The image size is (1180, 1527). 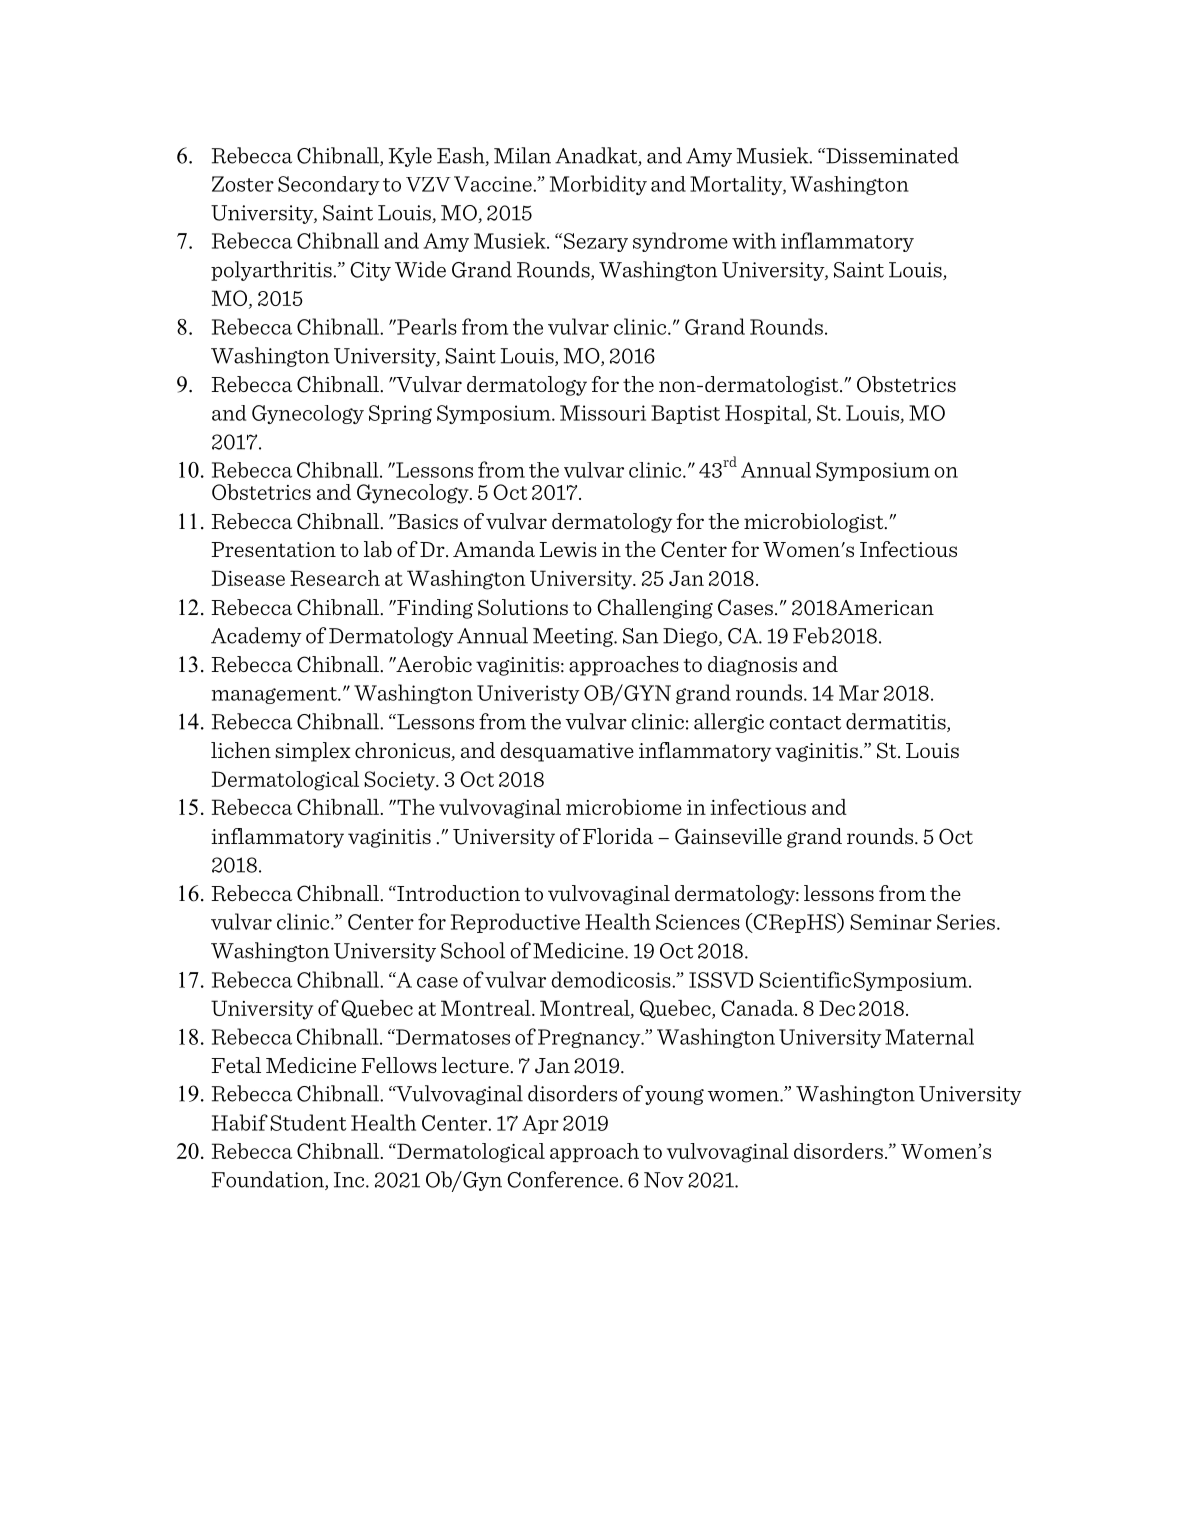 What do you see at coordinates (767, 414) in the document?
I see `Hospital` at bounding box center [767, 414].
